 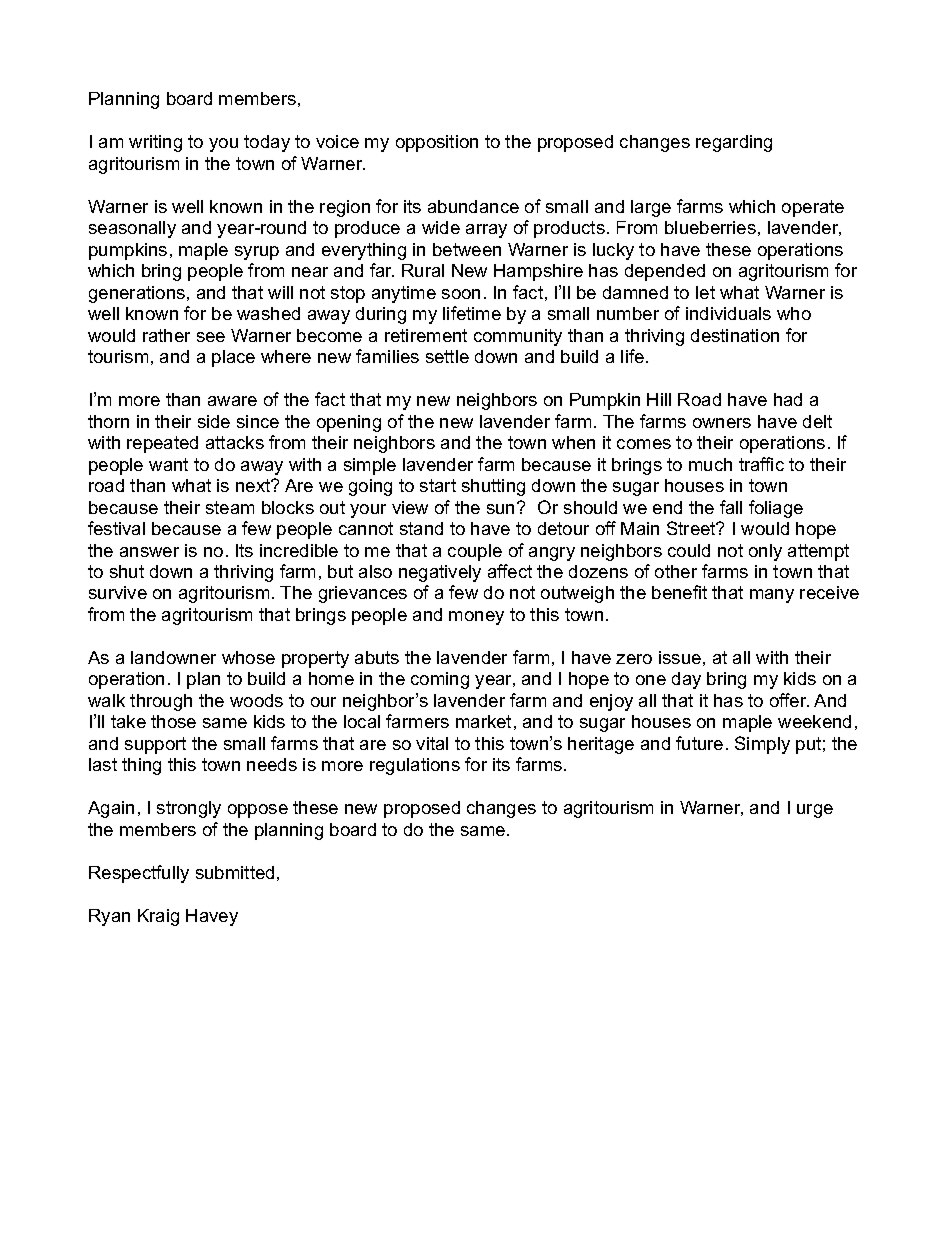 I want to click on individuals, so click(x=728, y=313).
